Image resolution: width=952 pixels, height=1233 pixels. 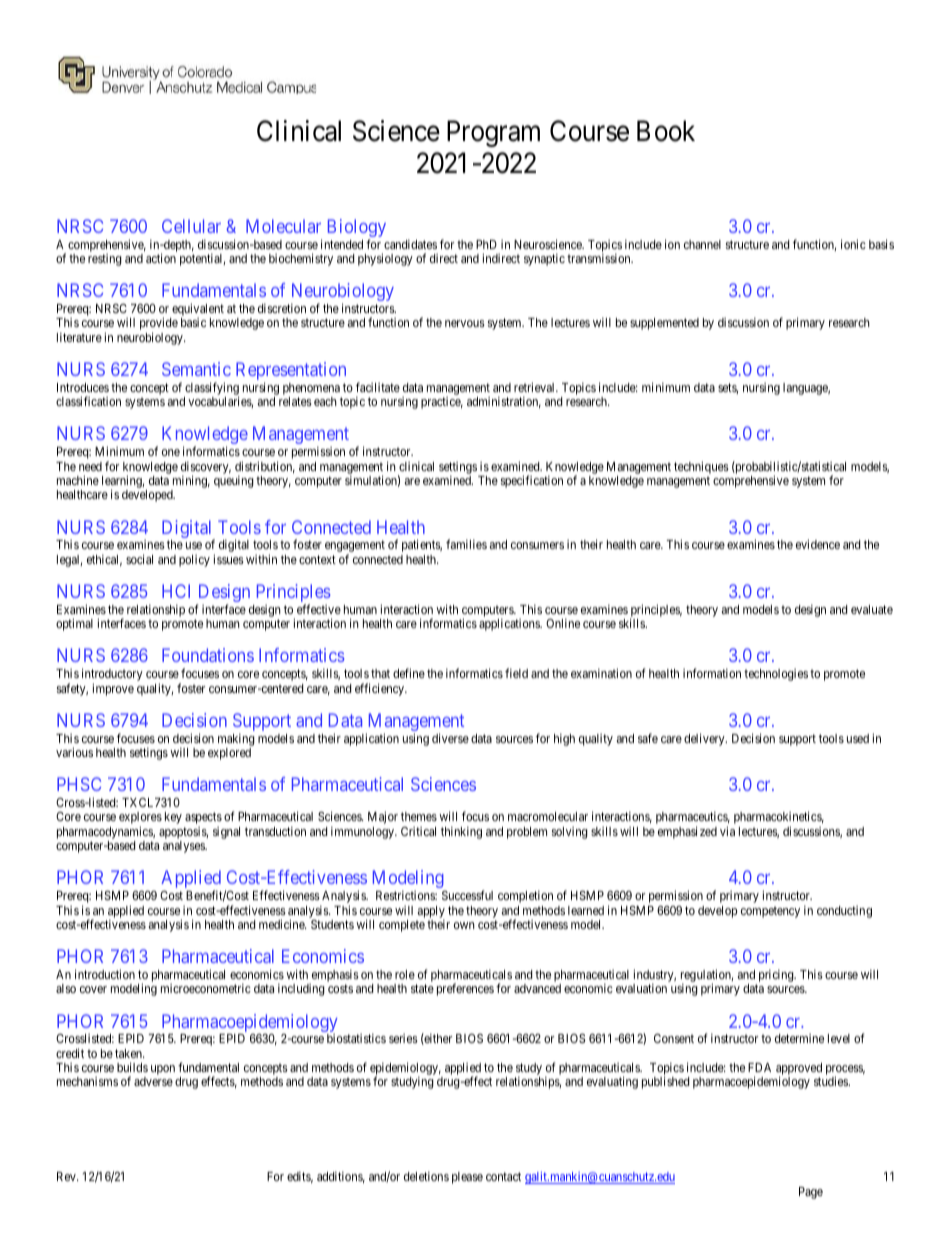 I want to click on adverse, so click(x=153, y=1081).
